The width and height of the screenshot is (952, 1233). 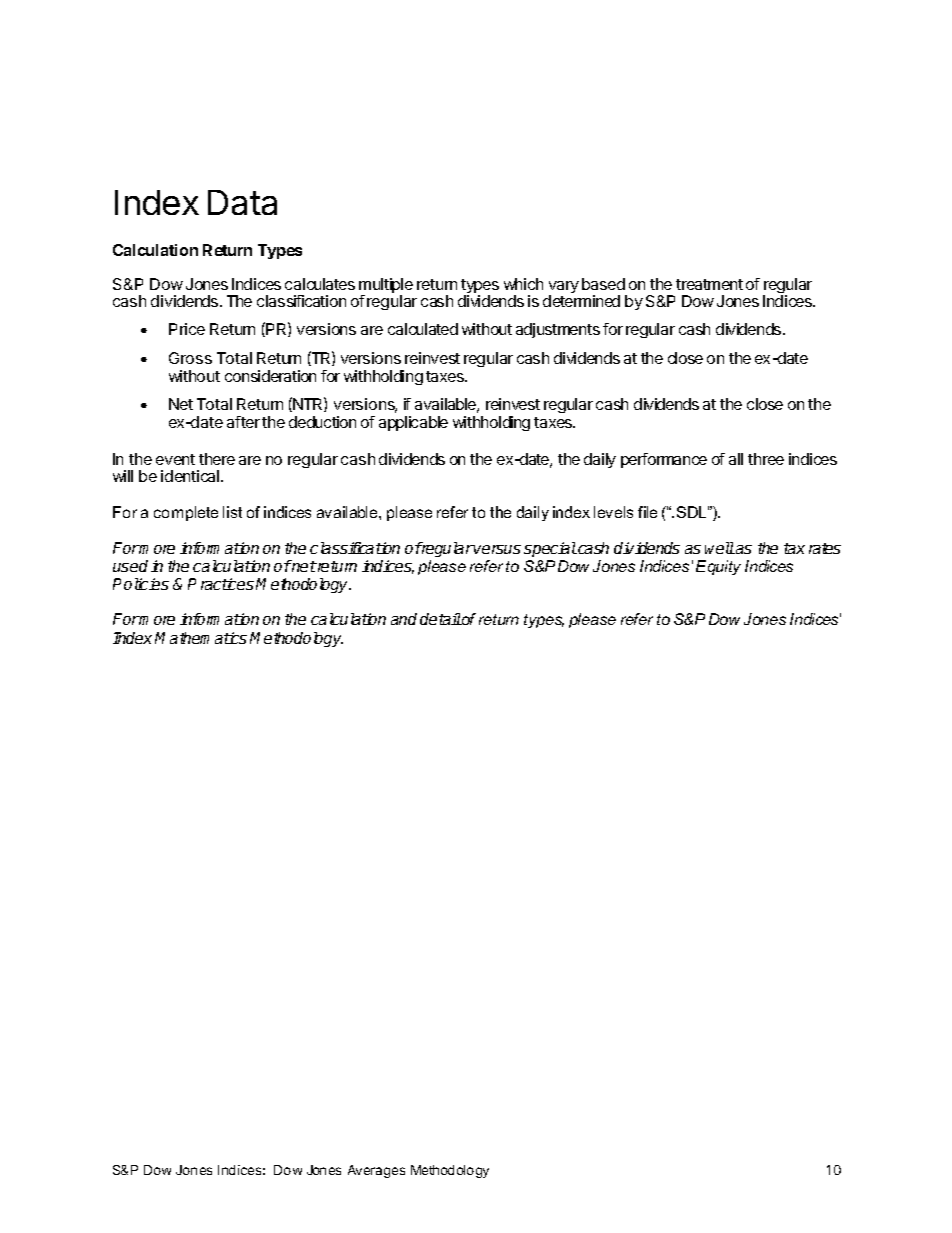 I want to click on complete, so click(x=186, y=513).
